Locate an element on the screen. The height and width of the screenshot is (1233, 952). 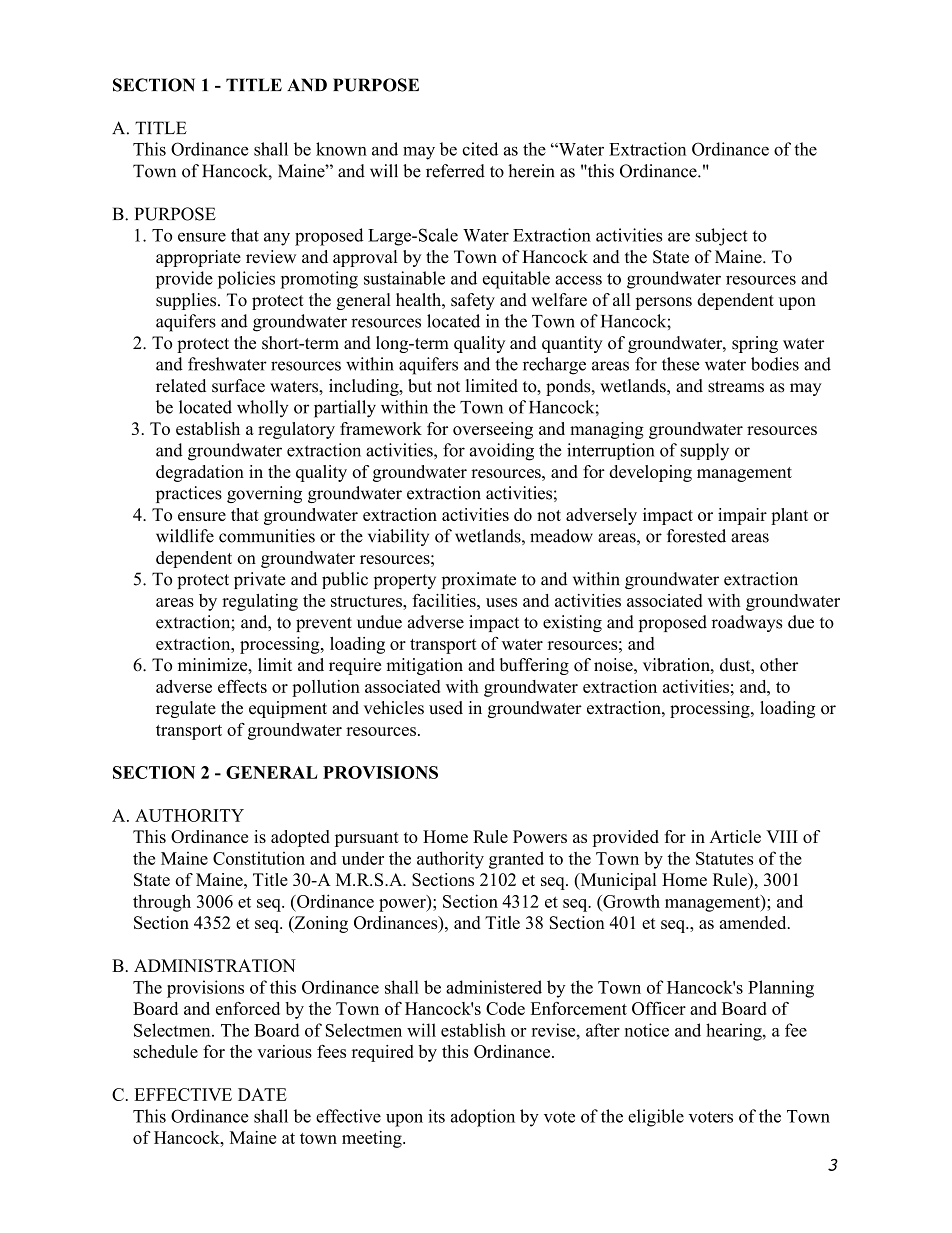
impair is located at coordinates (742, 516).
